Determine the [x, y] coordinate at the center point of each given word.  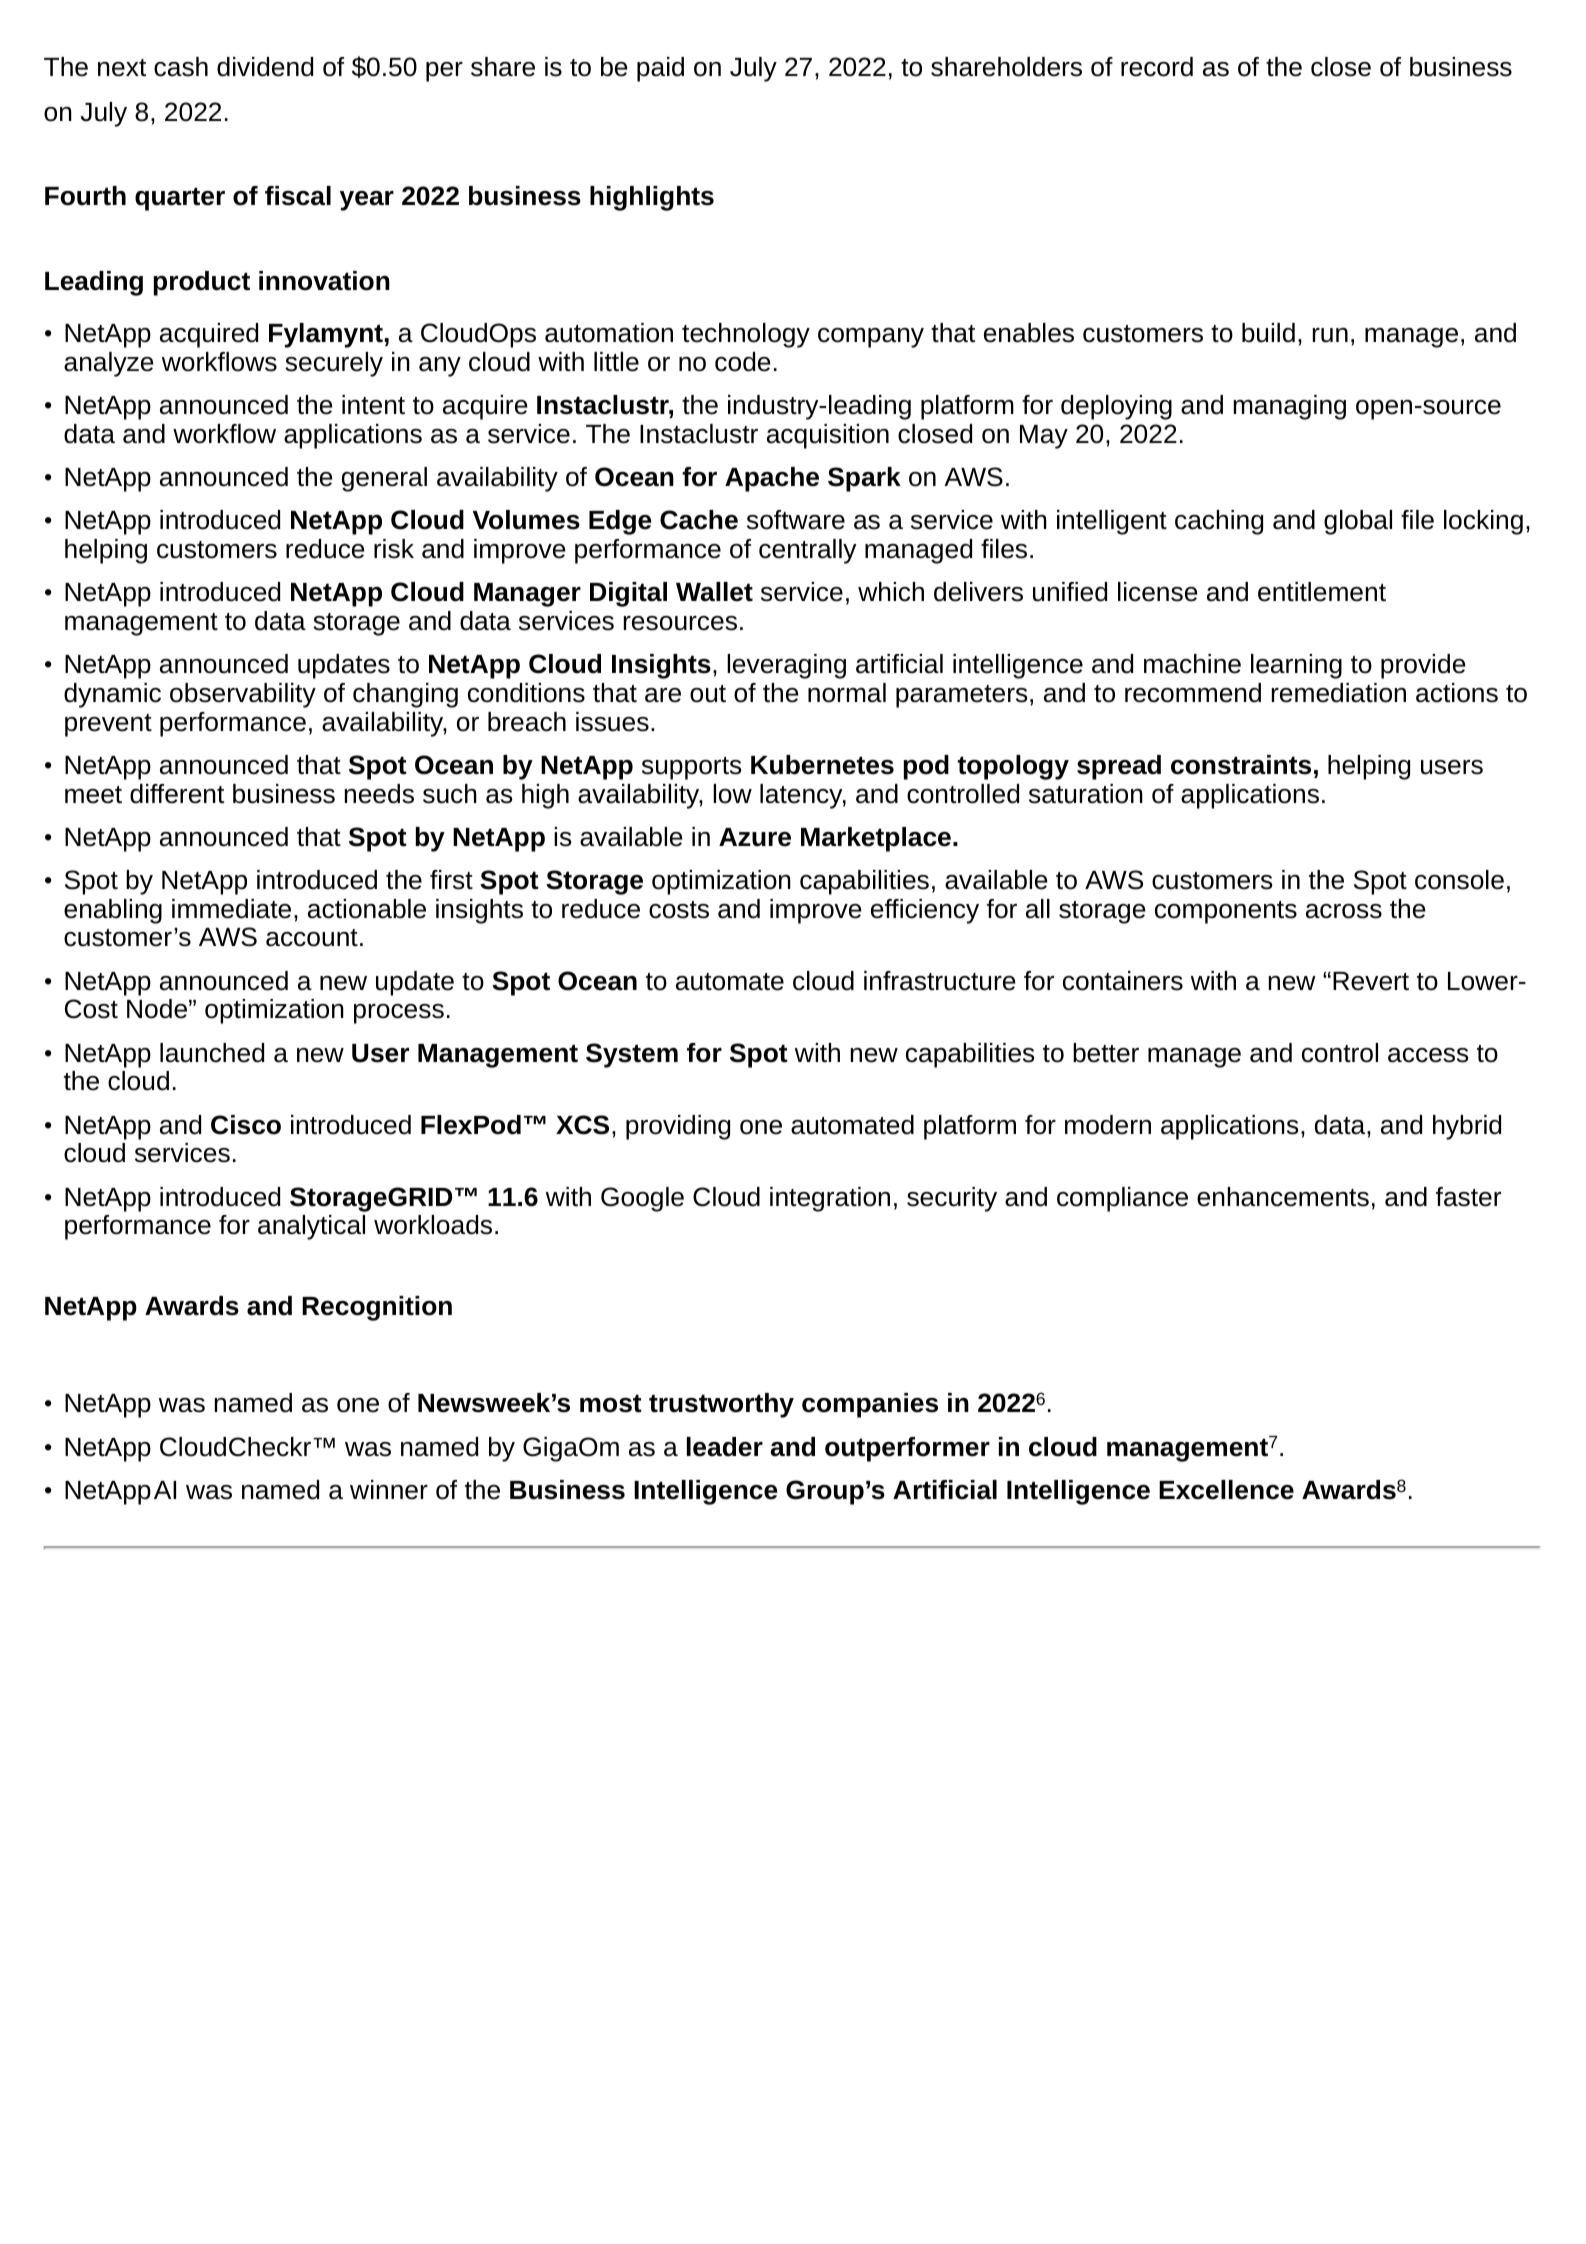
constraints [1241, 765]
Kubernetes [822, 765]
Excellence [1226, 1490]
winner [389, 1490]
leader [725, 1447]
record [1157, 67]
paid [660, 69]
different [177, 794]
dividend [265, 67]
